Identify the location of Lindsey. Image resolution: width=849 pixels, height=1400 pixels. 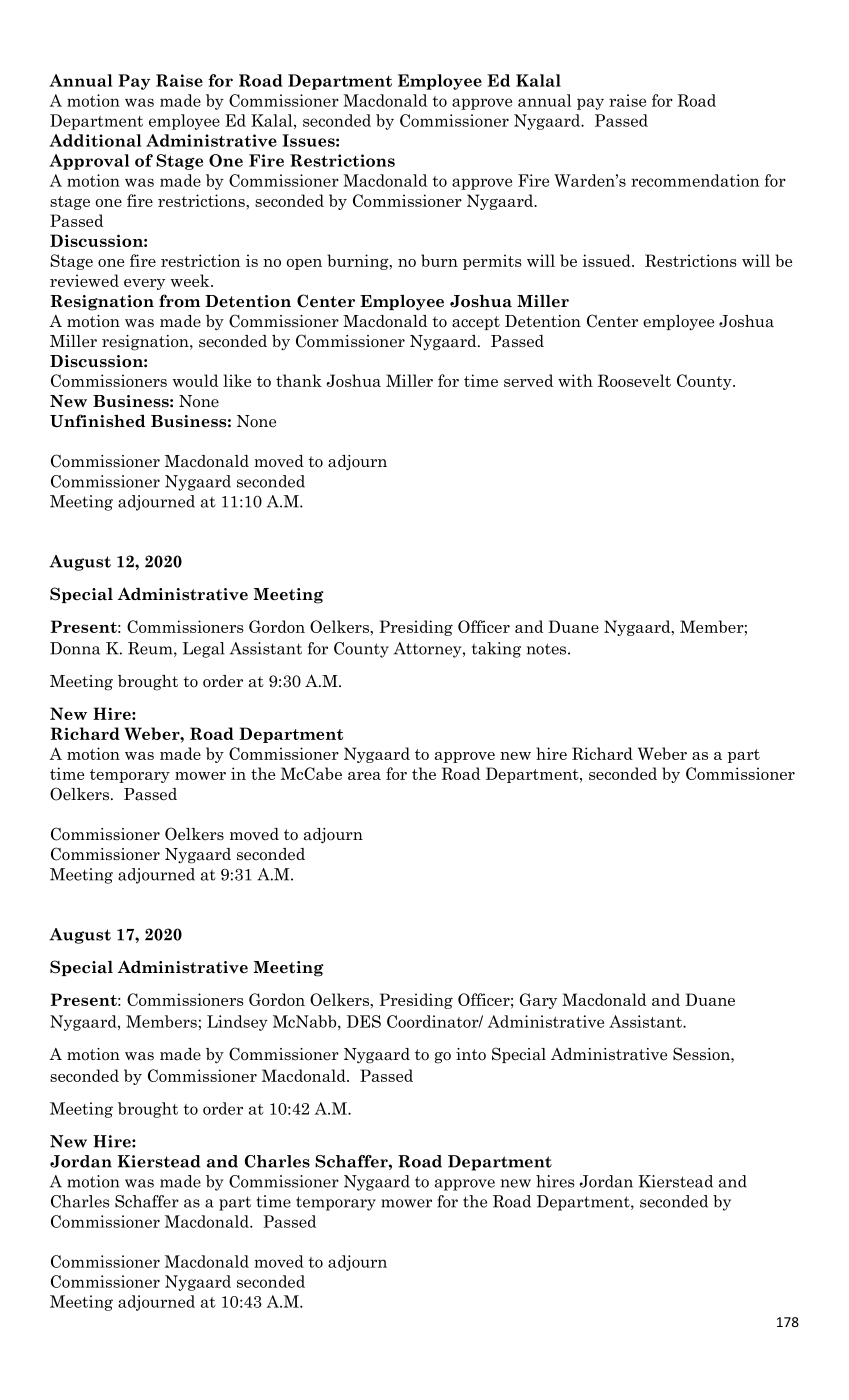
(237, 1023).
